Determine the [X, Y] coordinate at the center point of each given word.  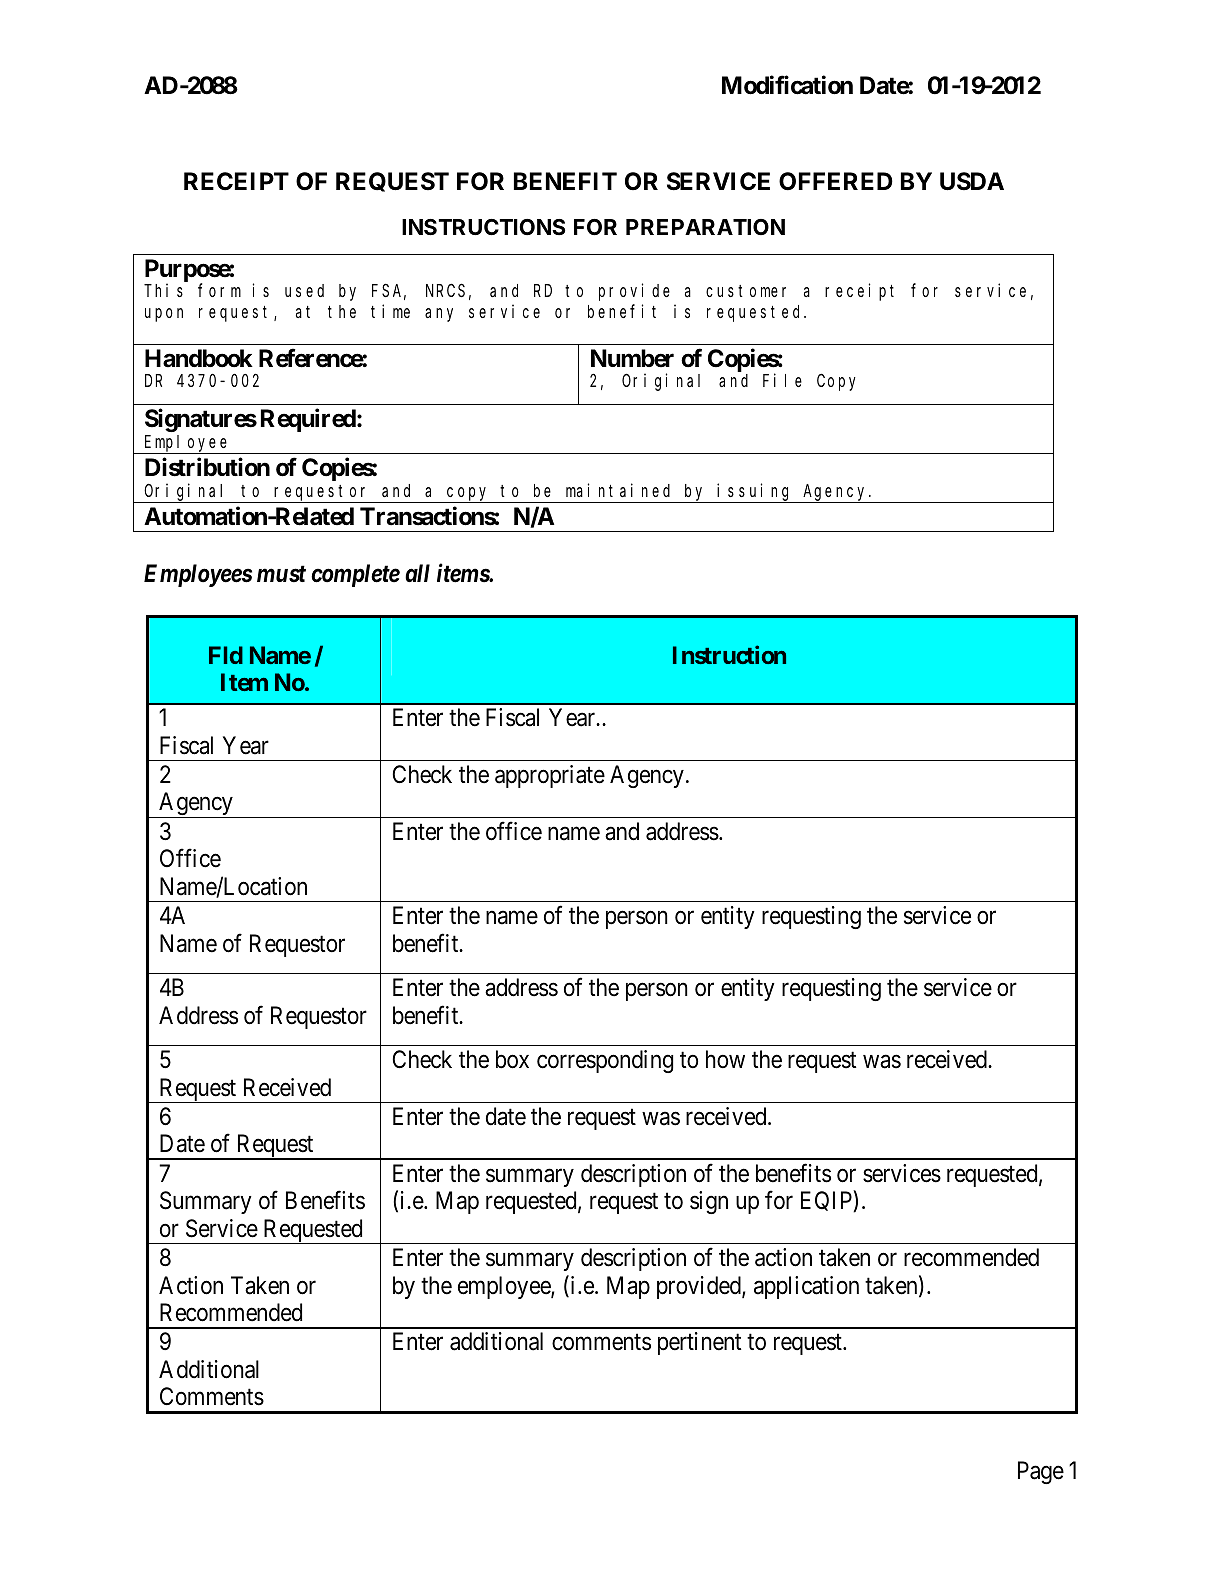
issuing [755, 493]
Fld [226, 655]
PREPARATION [705, 227]
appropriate [550, 776]
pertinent [700, 1343]
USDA [972, 181]
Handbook [199, 358]
